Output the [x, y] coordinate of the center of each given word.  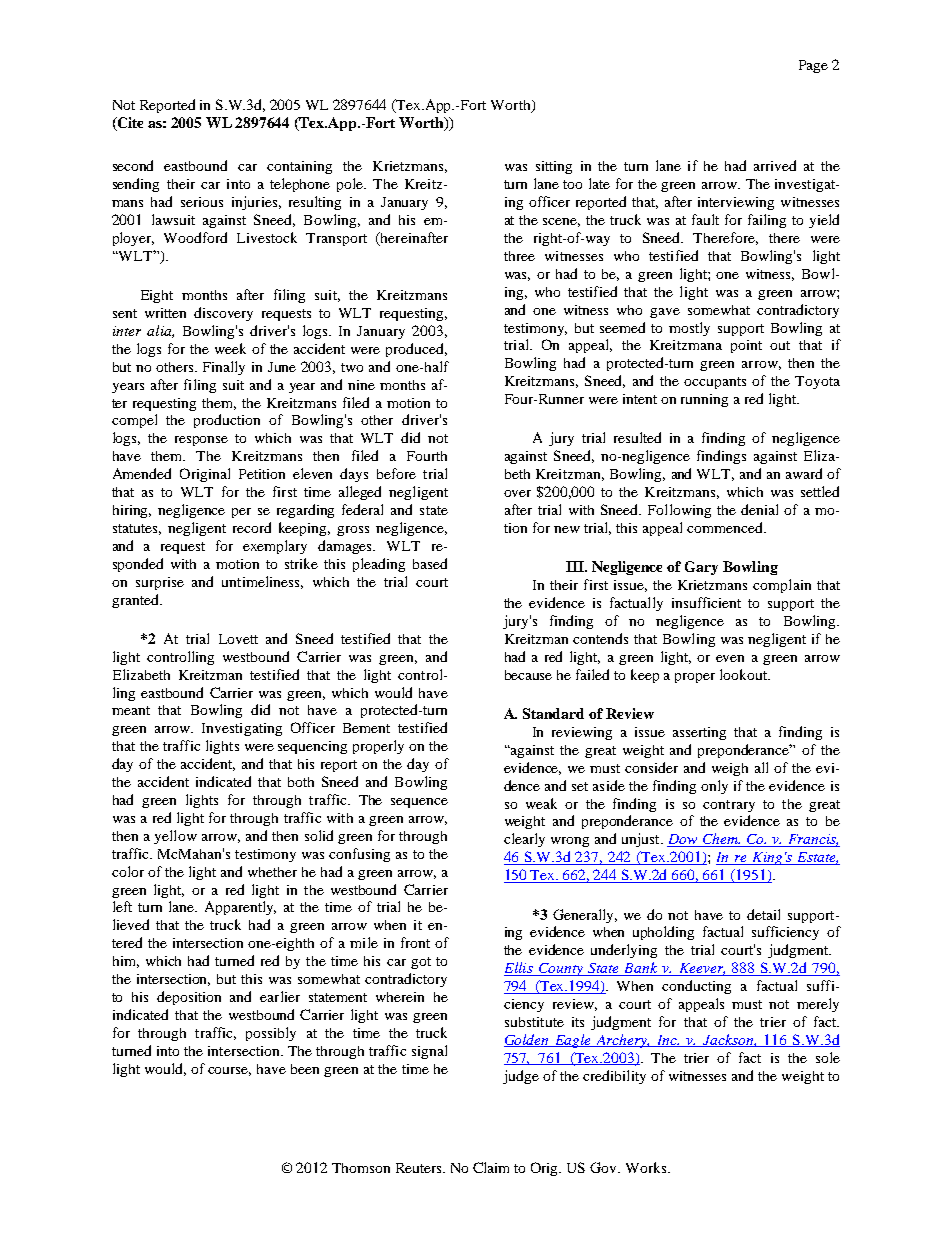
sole [828, 1057]
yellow [175, 837]
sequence [419, 803]
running [704, 400]
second [133, 165]
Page [813, 66]
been [305, 1069]
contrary [729, 806]
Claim [491, 1167]
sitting [554, 167]
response [201, 441]
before [396, 473]
